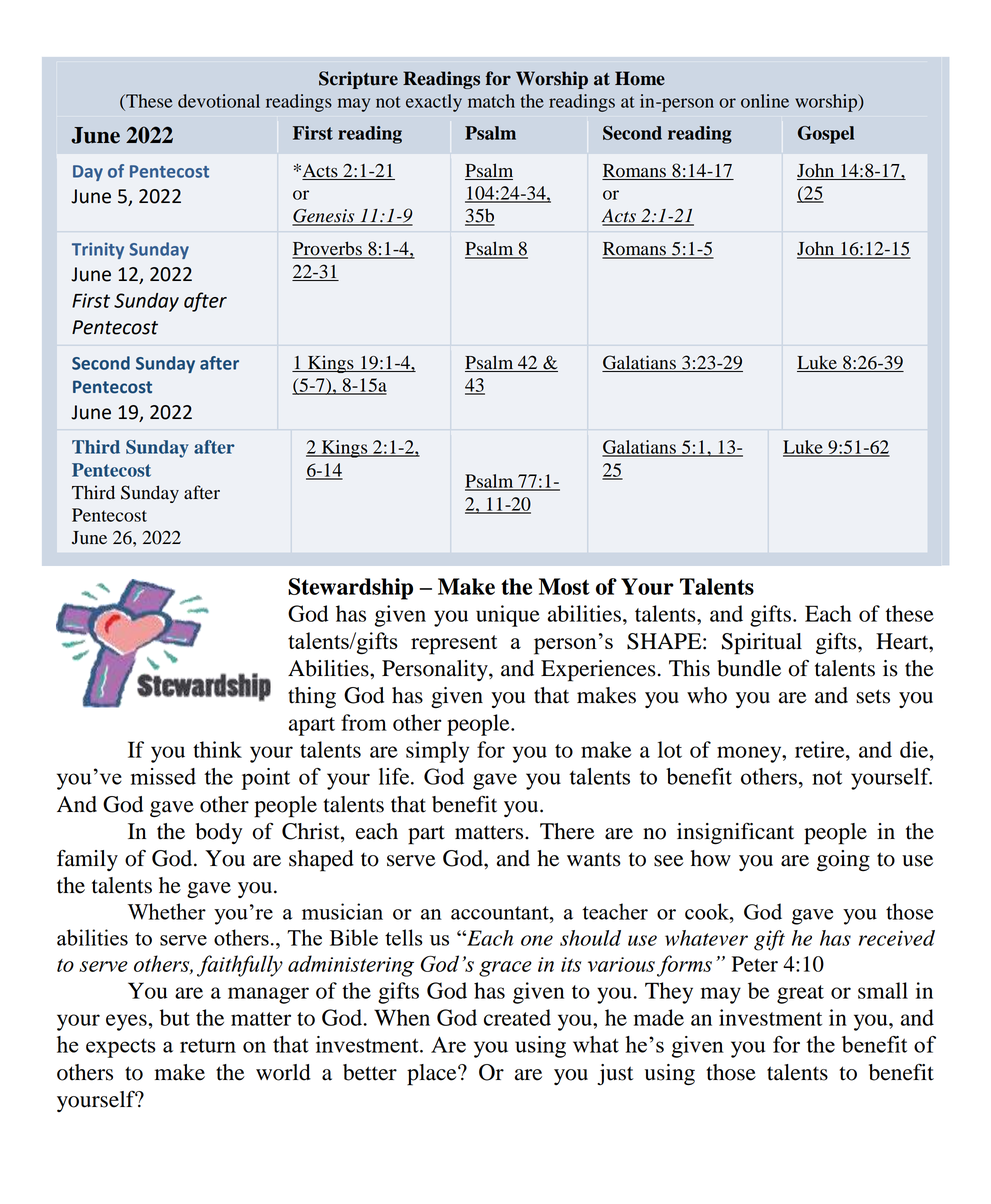  Describe the element at coordinates (762, 644) in the page. I see `Spiritual` at that location.
